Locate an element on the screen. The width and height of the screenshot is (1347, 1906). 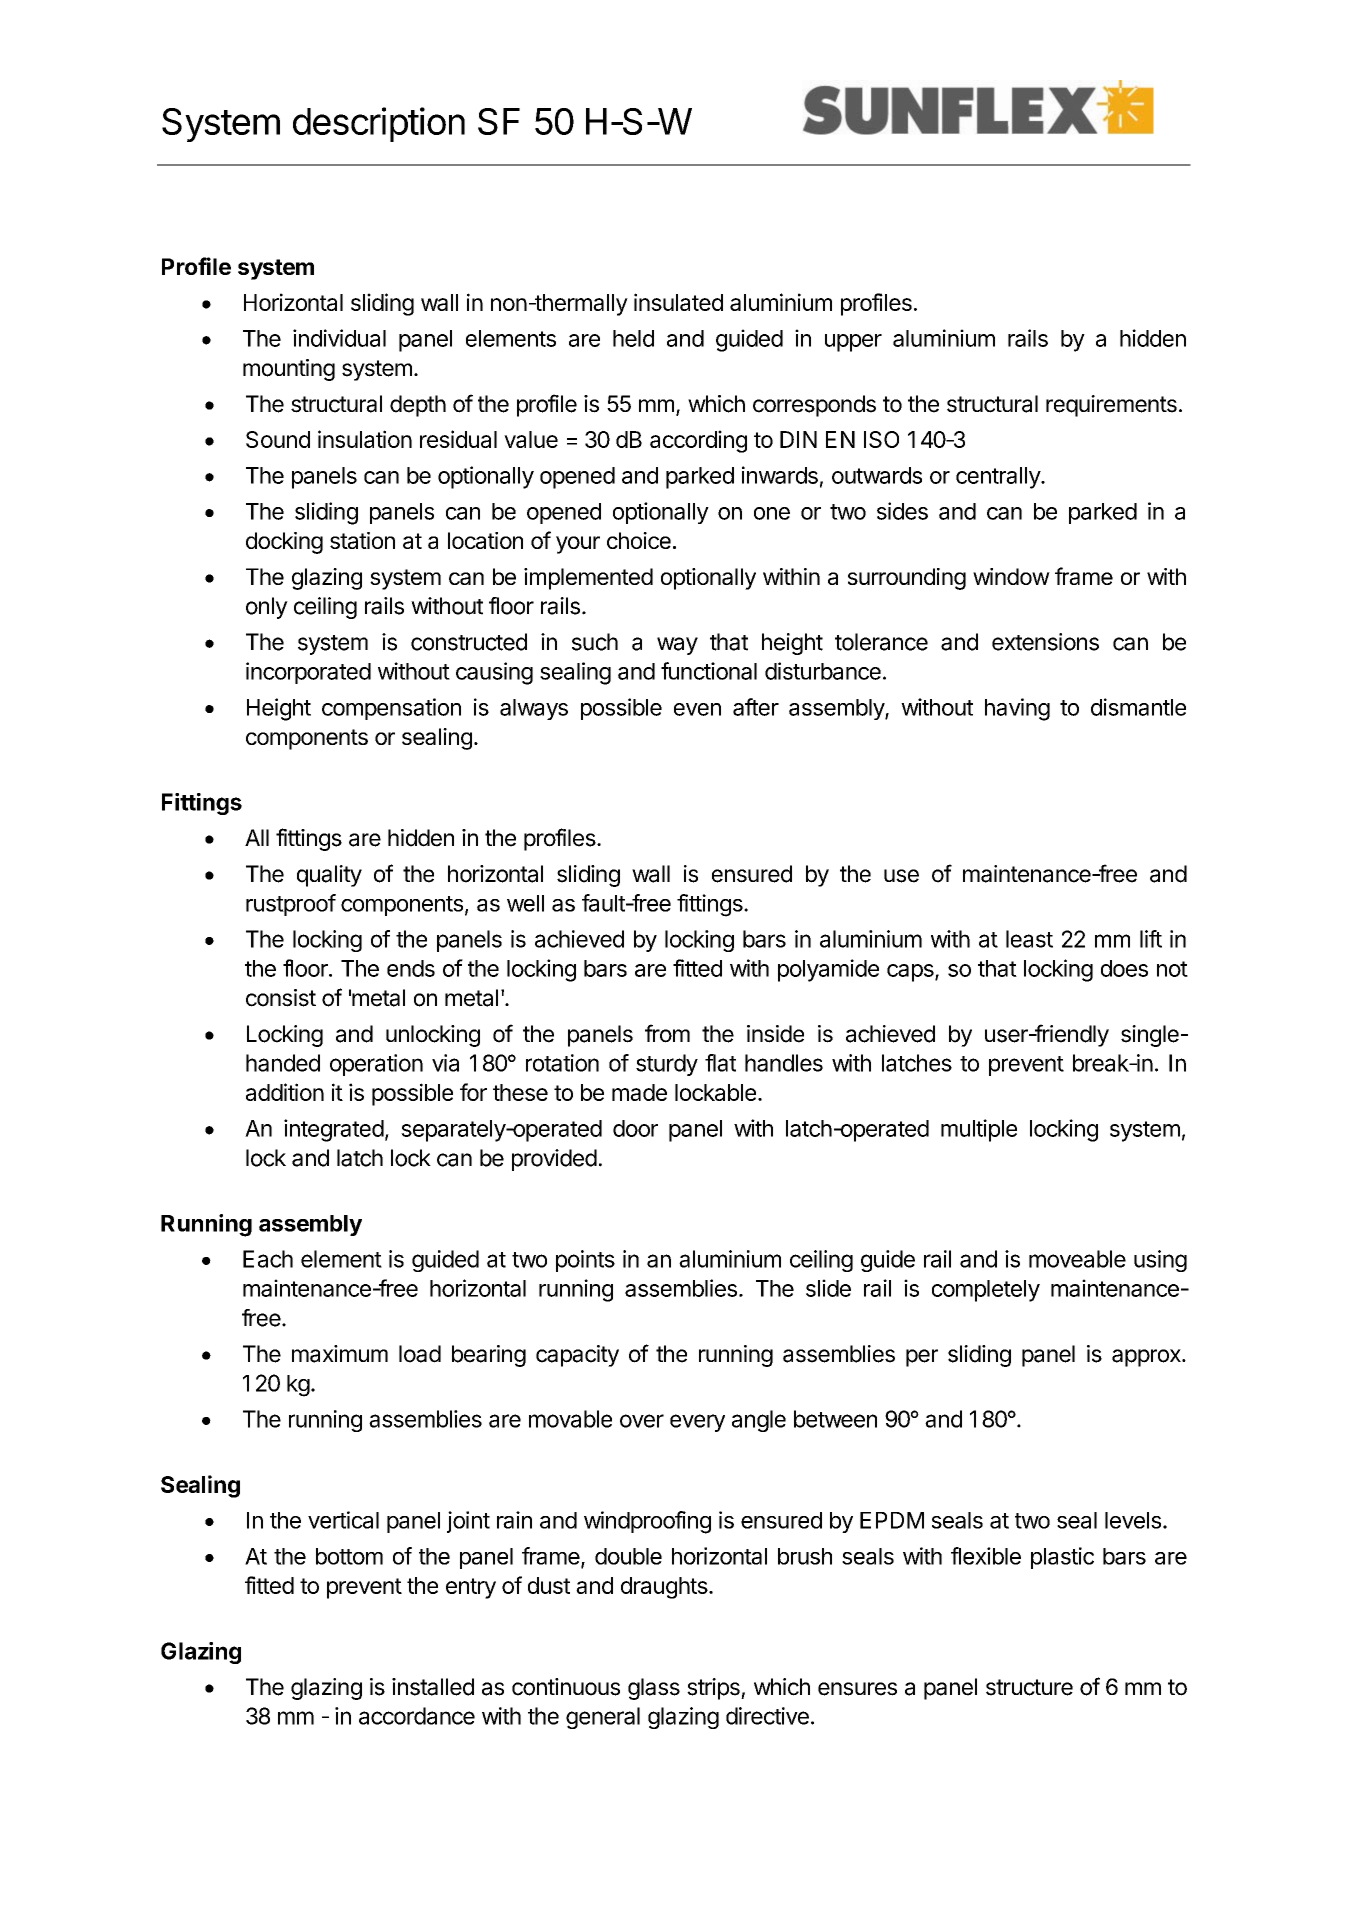
description is located at coordinates (379, 124).
